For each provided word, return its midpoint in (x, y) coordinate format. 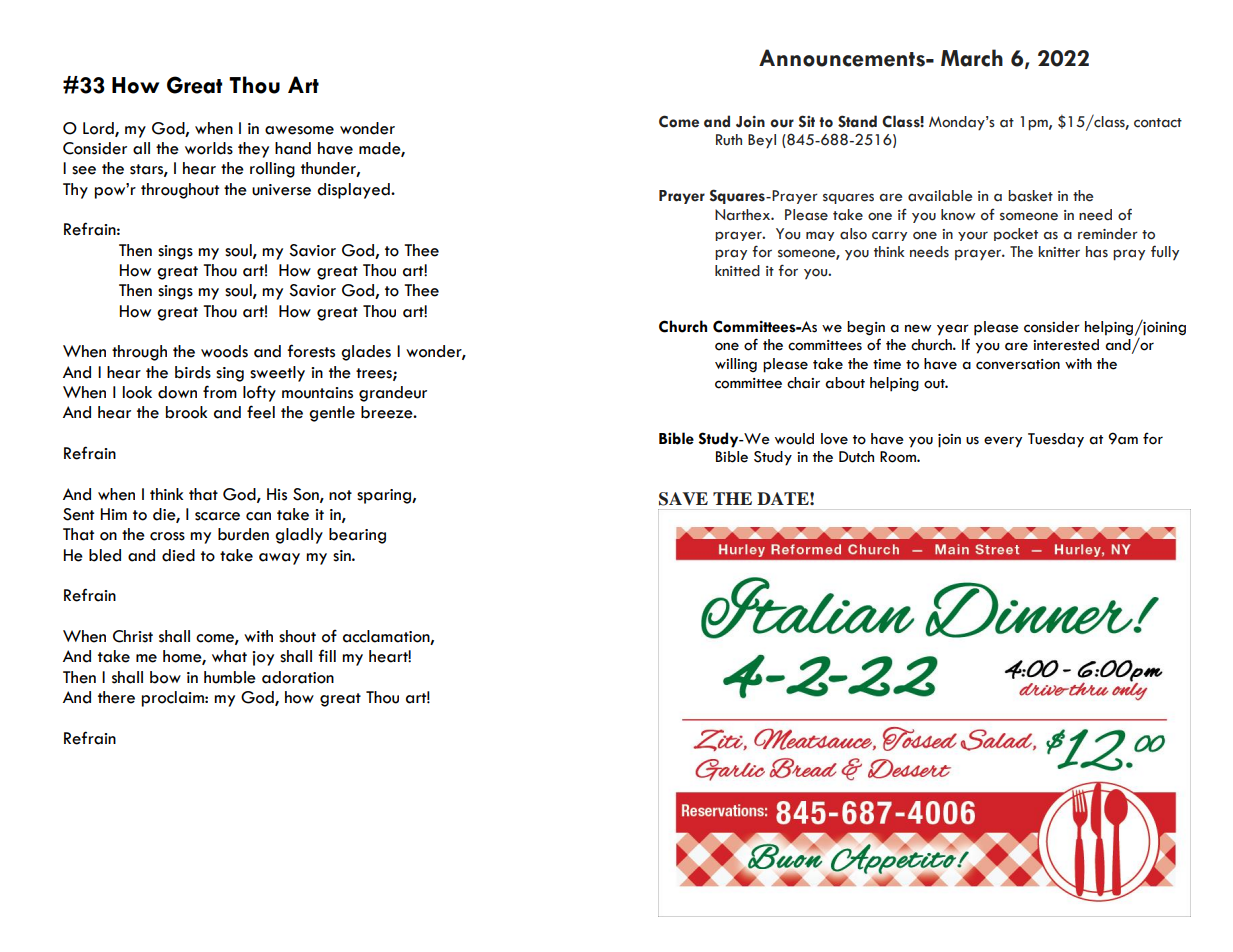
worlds (209, 148)
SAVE (683, 499)
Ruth (729, 140)
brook (186, 412)
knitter (1059, 252)
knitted (737, 271)
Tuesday (1056, 440)
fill (327, 655)
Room (899, 457)
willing (736, 365)
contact (1158, 123)
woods (224, 351)
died (178, 555)
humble (230, 677)
